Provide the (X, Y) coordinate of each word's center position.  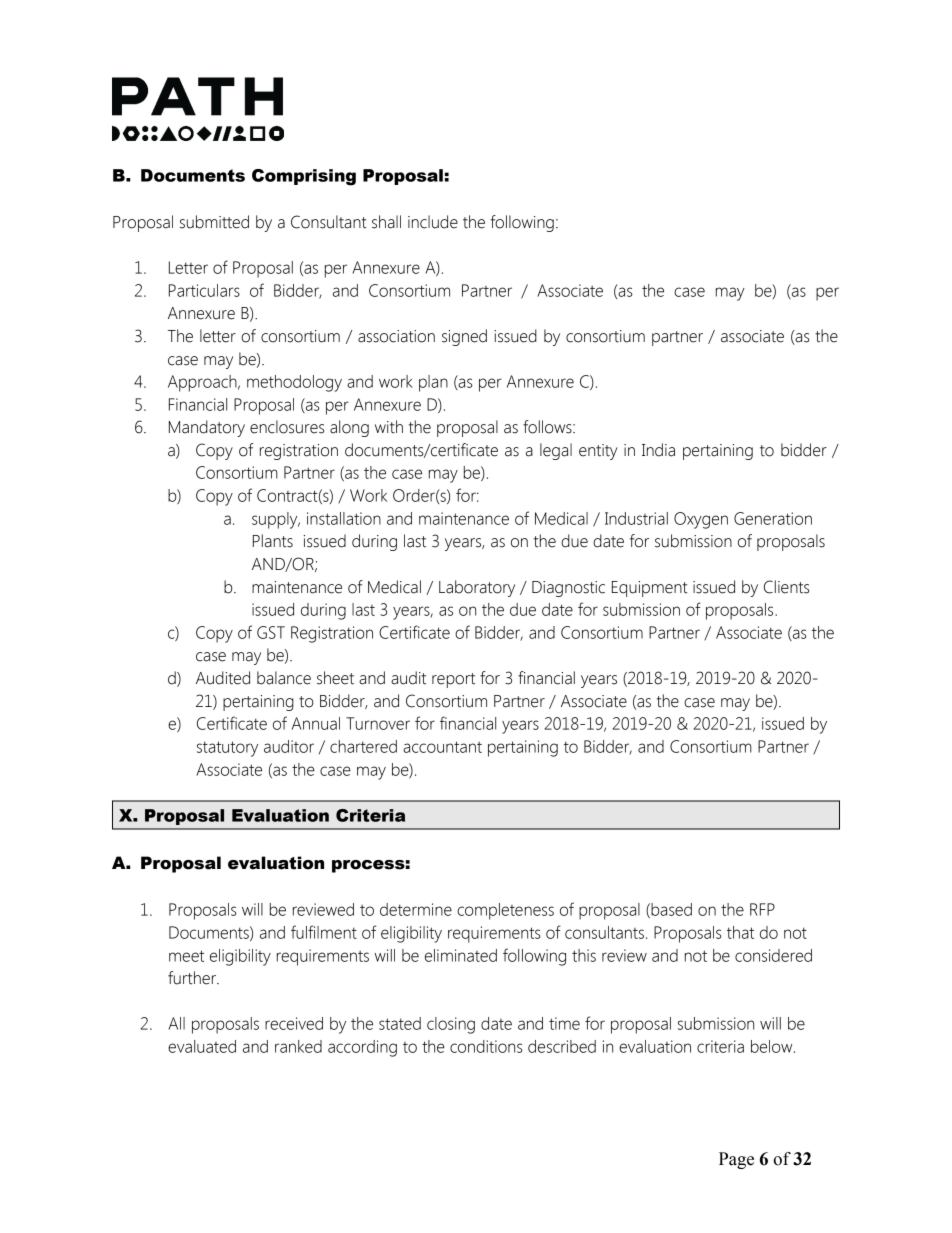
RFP (762, 909)
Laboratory (477, 588)
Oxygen (701, 520)
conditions (486, 1046)
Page (736, 1160)
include (433, 222)
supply (276, 520)
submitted (214, 222)
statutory (227, 749)
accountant (442, 747)
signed (464, 337)
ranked (298, 1046)
